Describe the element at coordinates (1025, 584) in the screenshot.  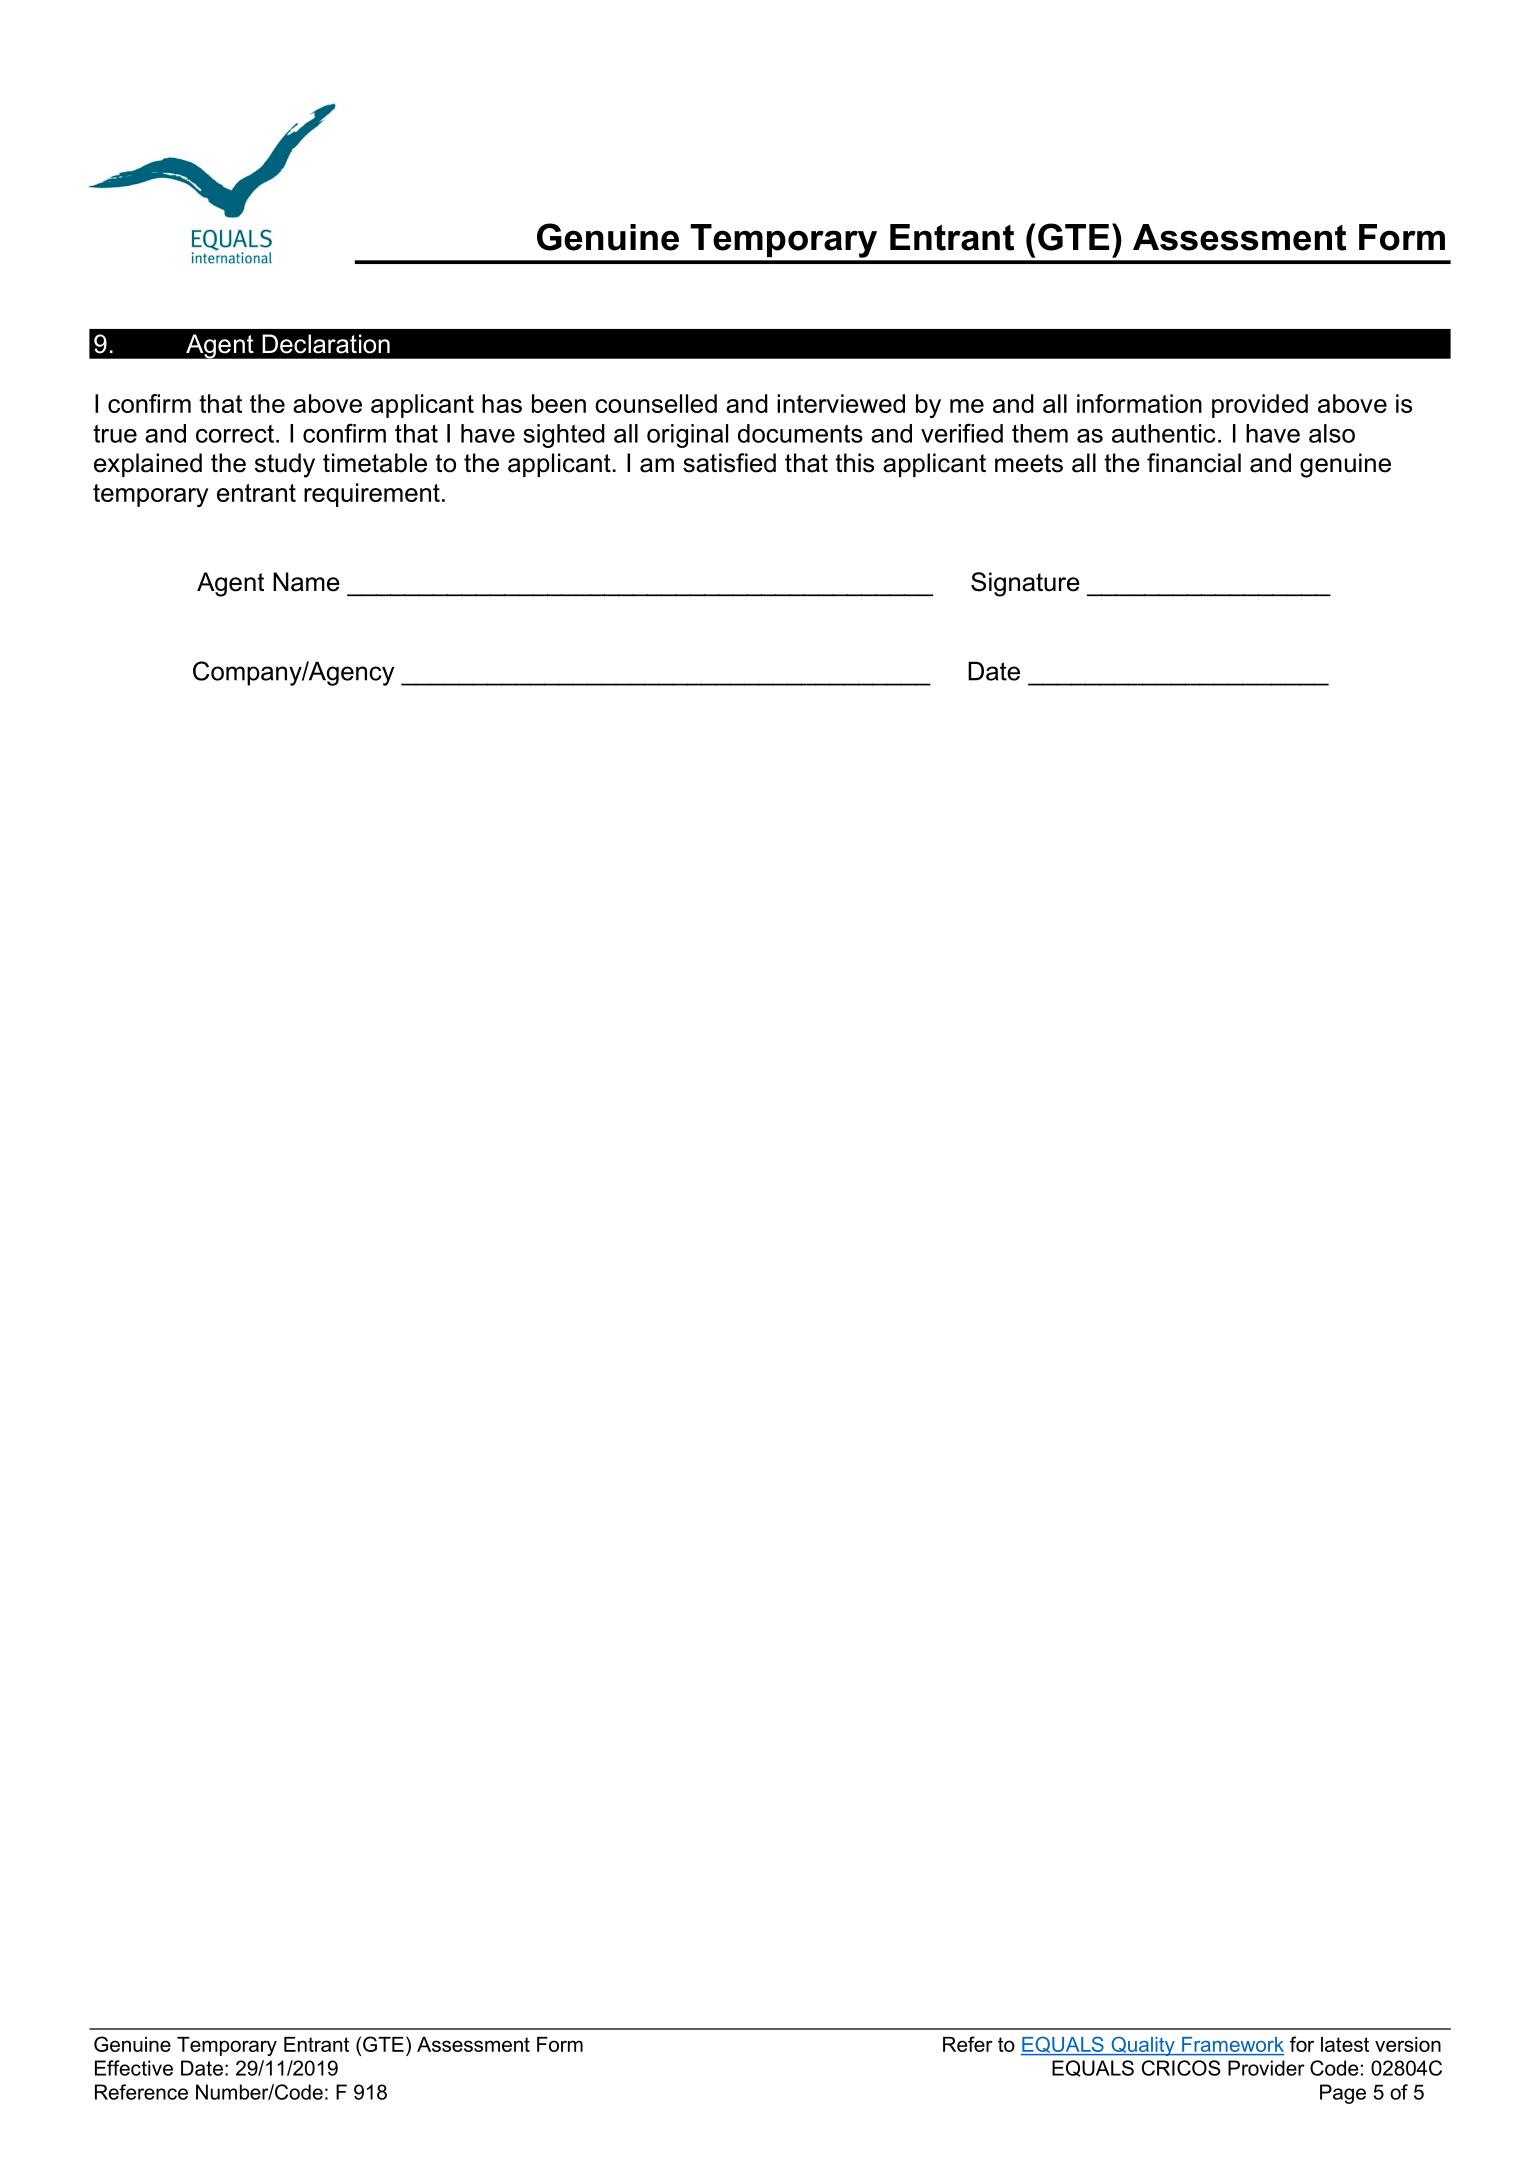
I see `Signature` at that location.
